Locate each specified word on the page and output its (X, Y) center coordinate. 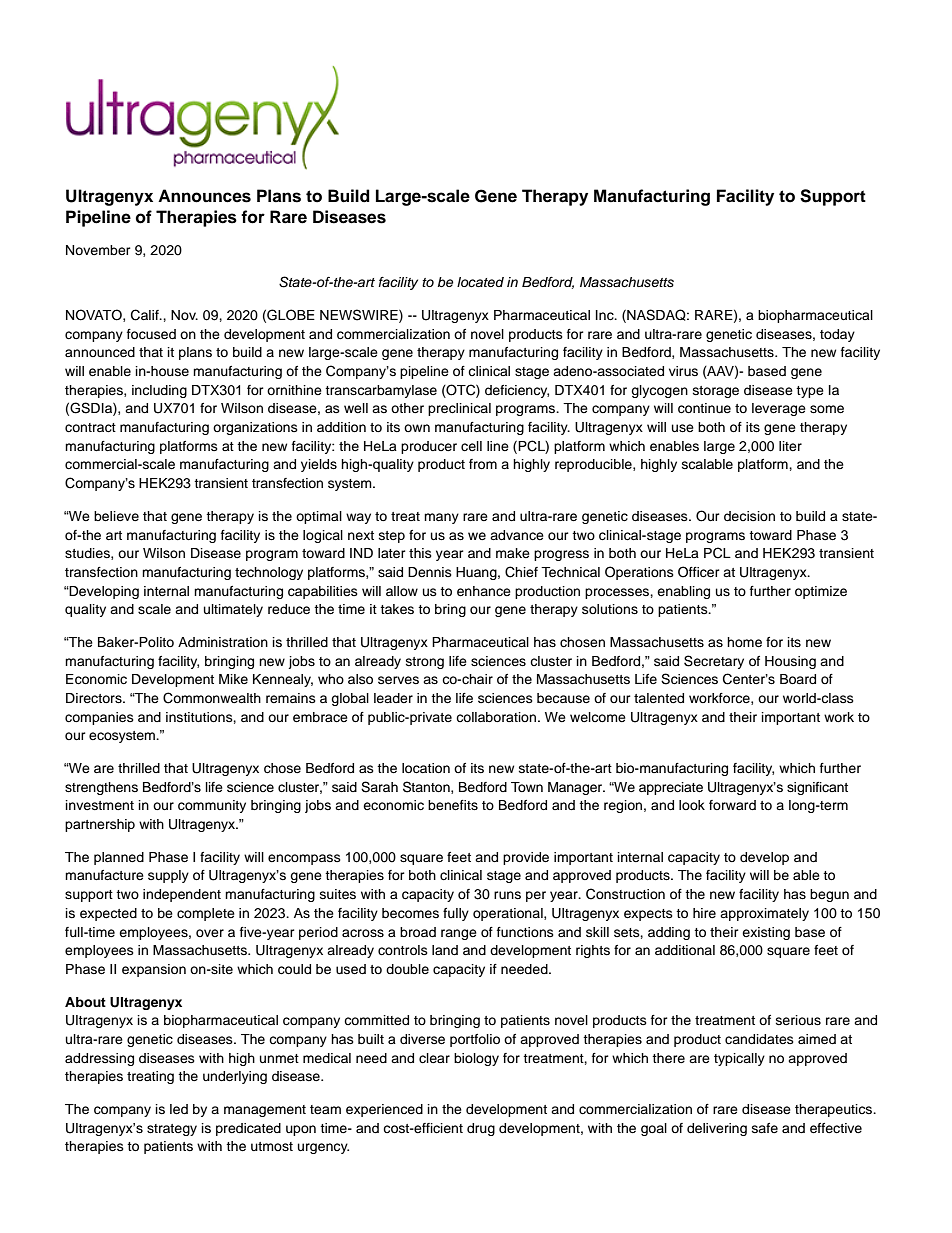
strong (425, 663)
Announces (204, 196)
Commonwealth (212, 698)
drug (481, 1129)
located (480, 282)
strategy (172, 1130)
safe (765, 1128)
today (837, 335)
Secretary (714, 662)
